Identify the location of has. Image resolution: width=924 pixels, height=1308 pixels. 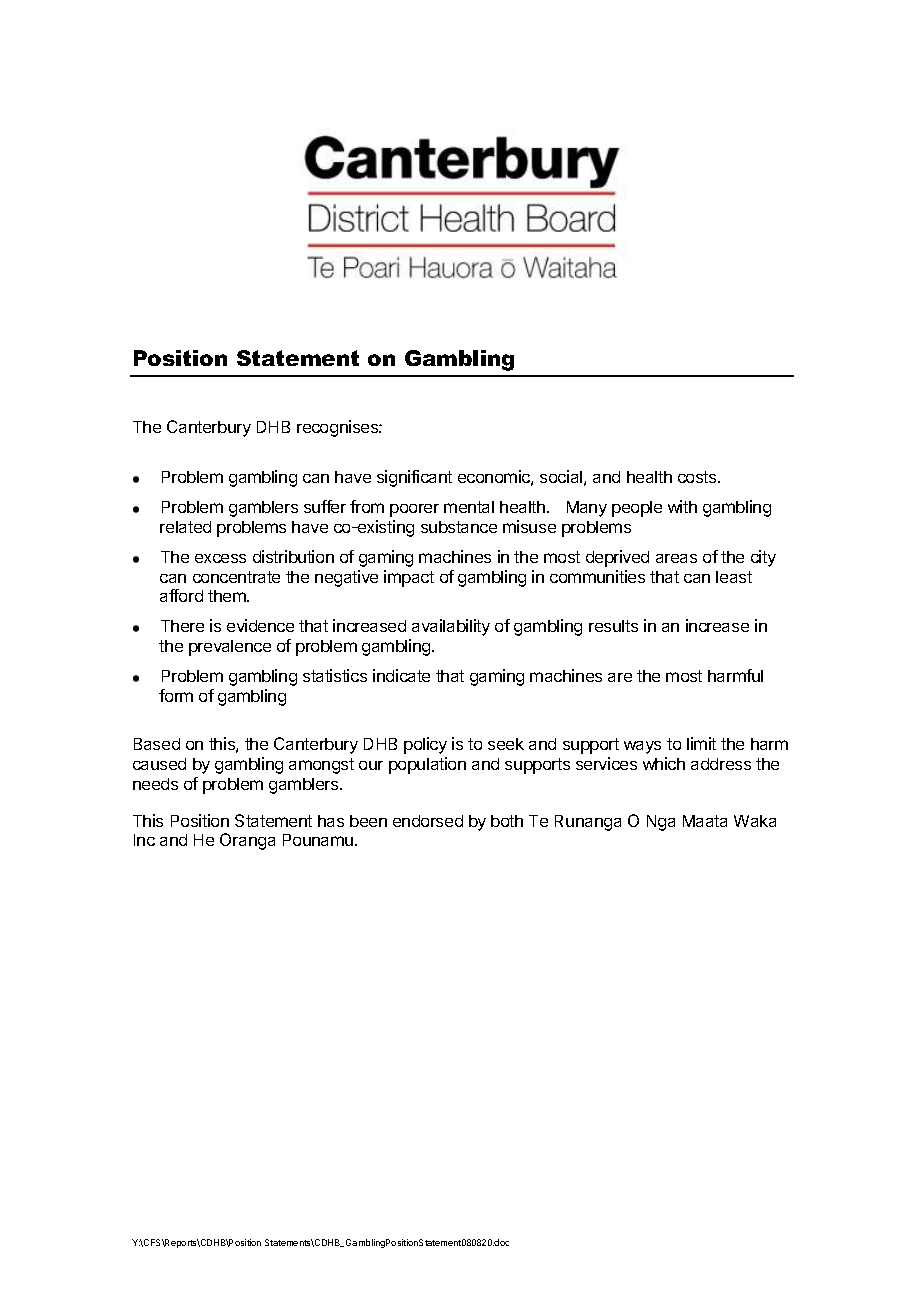
(331, 821).
